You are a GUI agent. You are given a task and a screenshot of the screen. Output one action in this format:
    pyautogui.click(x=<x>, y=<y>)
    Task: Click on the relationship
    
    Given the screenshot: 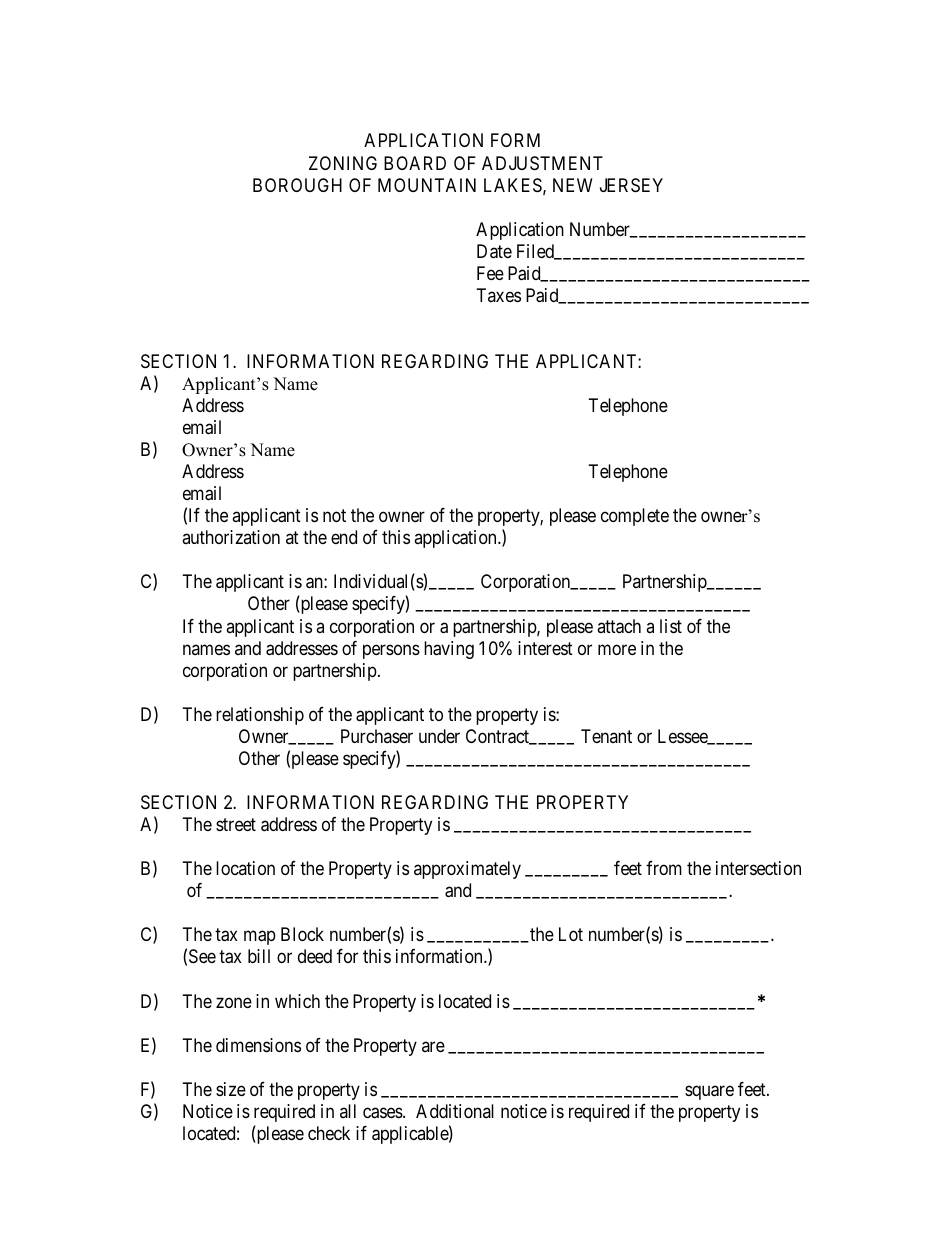 What is the action you would take?
    pyautogui.click(x=260, y=716)
